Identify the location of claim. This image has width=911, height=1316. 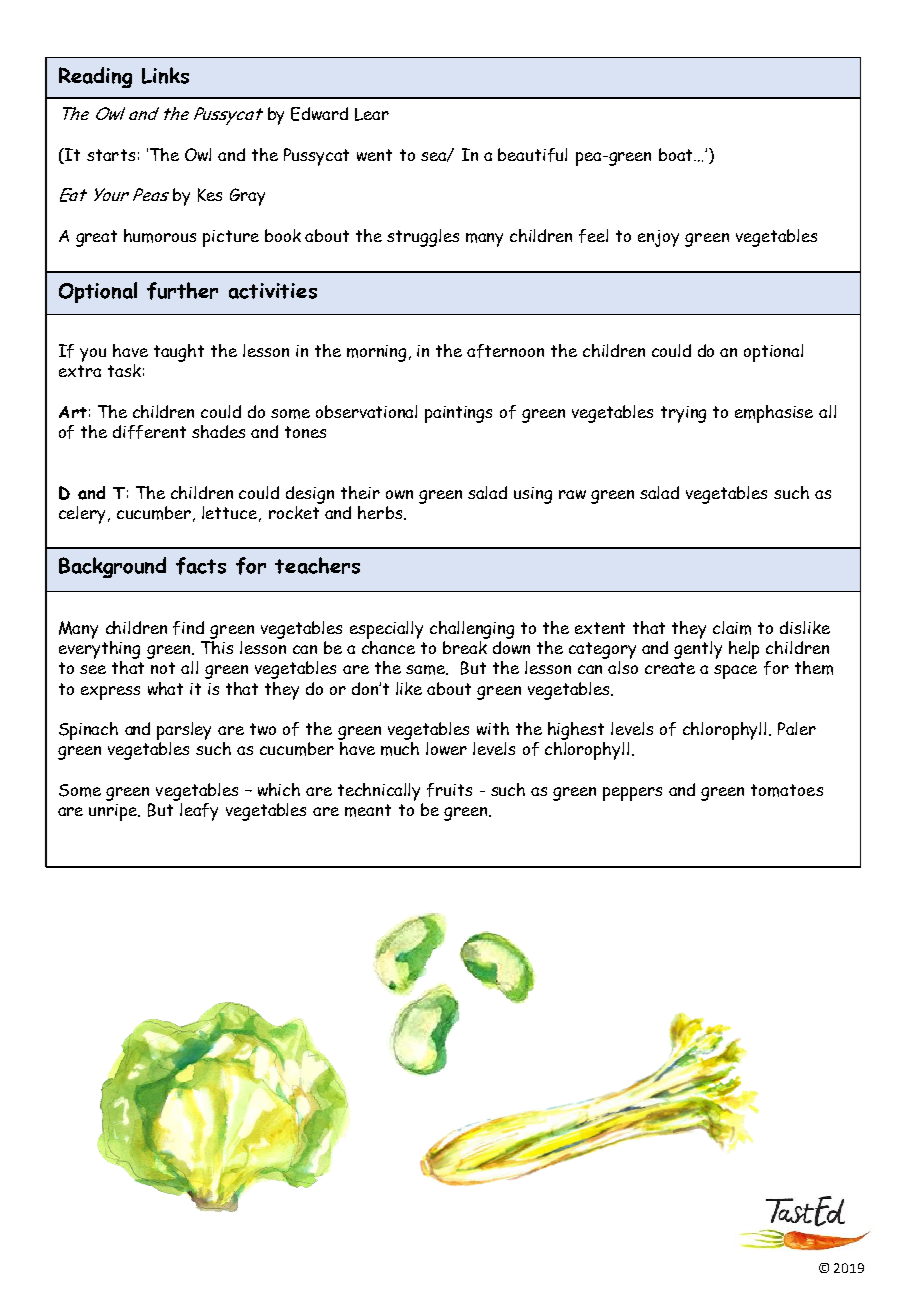
(732, 628).
